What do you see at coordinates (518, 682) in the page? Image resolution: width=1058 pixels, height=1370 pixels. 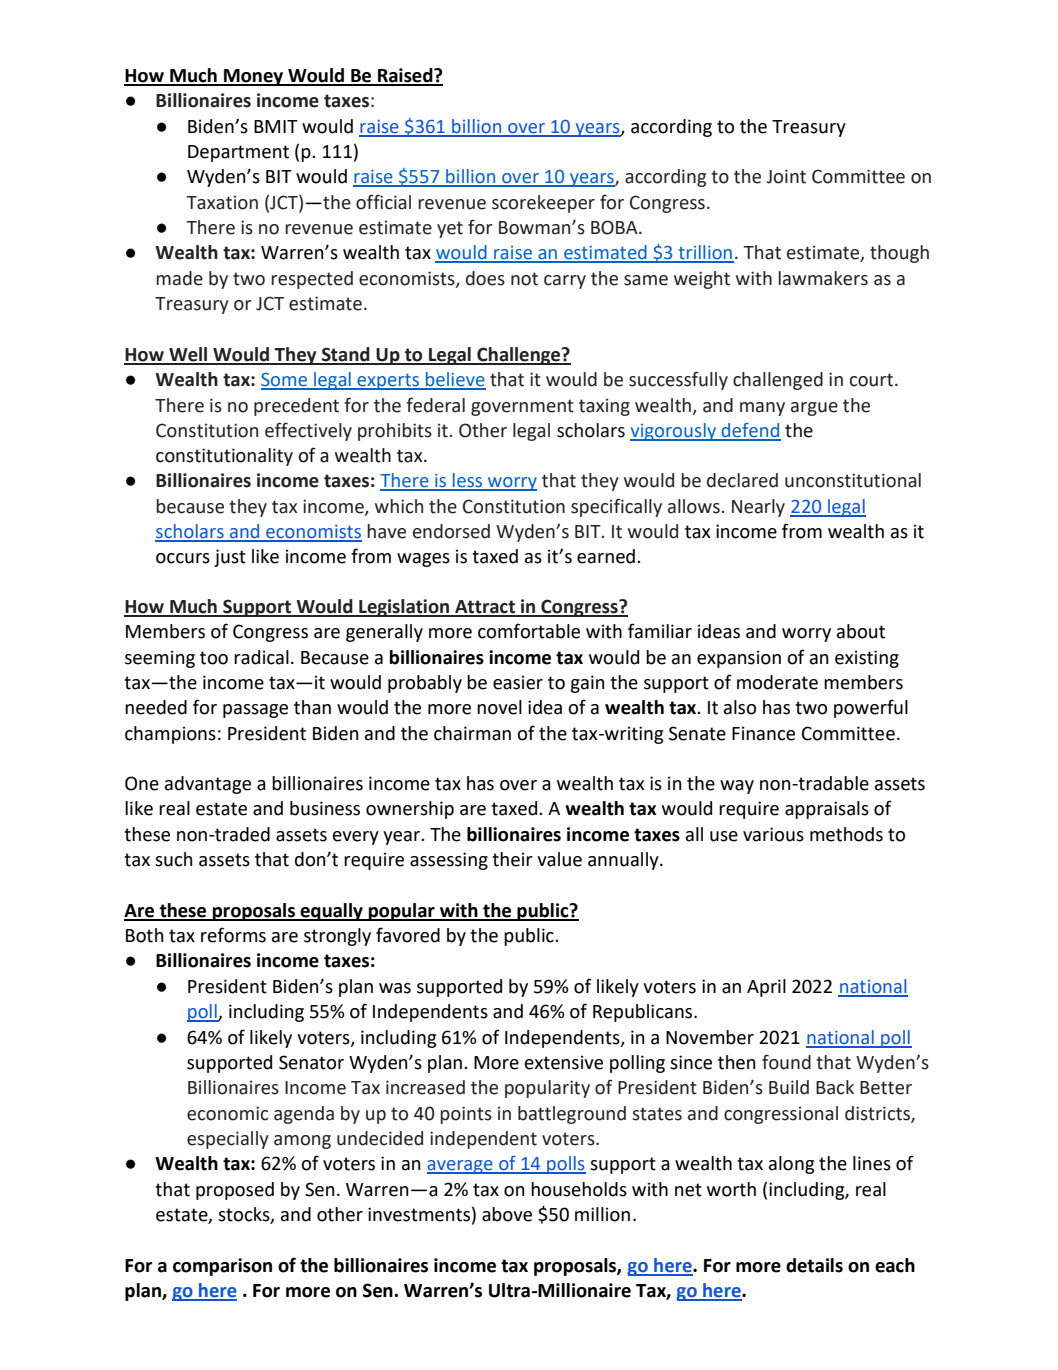 I see `easier` at bounding box center [518, 682].
